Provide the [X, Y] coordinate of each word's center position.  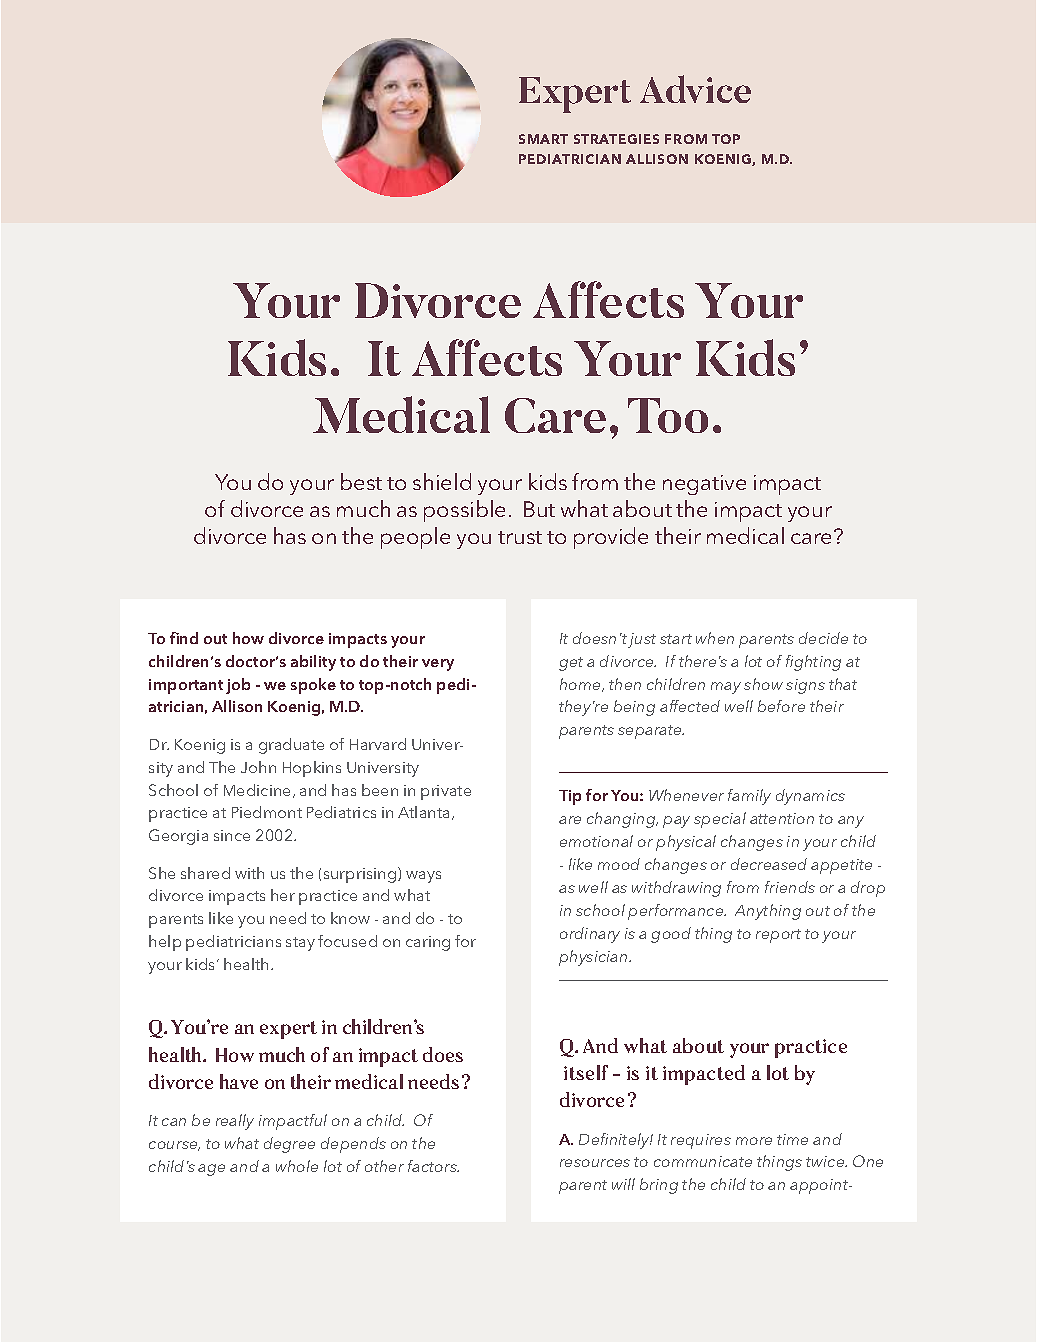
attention [782, 818]
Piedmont [267, 812]
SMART [543, 139]
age [211, 1170]
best [361, 481]
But [539, 509]
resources [595, 1163]
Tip [570, 797]
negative [704, 485]
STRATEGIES [616, 139]
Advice [695, 89]
